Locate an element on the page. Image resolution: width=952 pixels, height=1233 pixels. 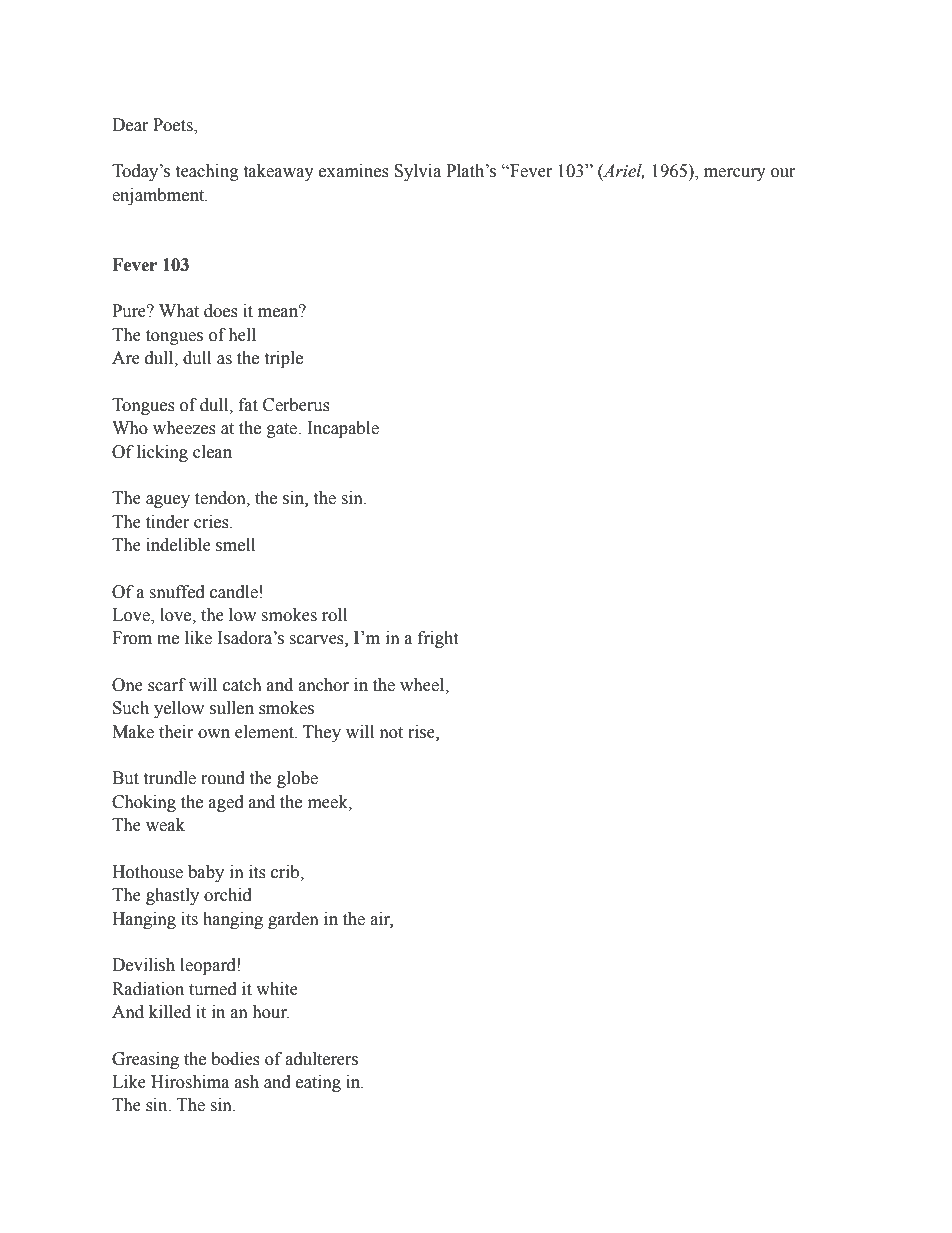
Hiroshima is located at coordinates (190, 1082).
